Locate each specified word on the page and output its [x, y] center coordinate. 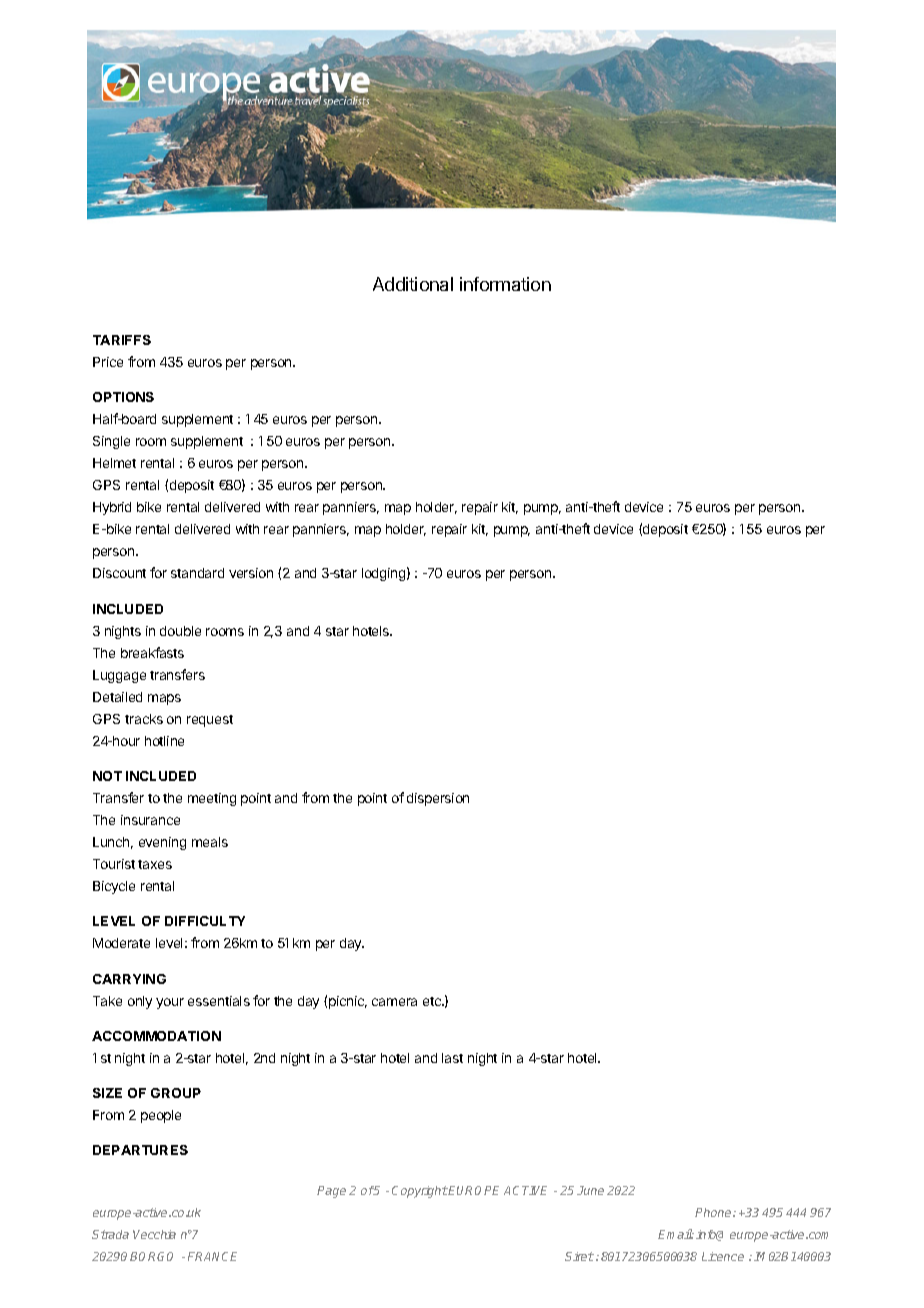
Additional [413, 284]
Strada [110, 1234]
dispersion [438, 799]
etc [433, 1001]
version [251, 573]
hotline [164, 741]
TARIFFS [122, 340]
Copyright [420, 1192]
